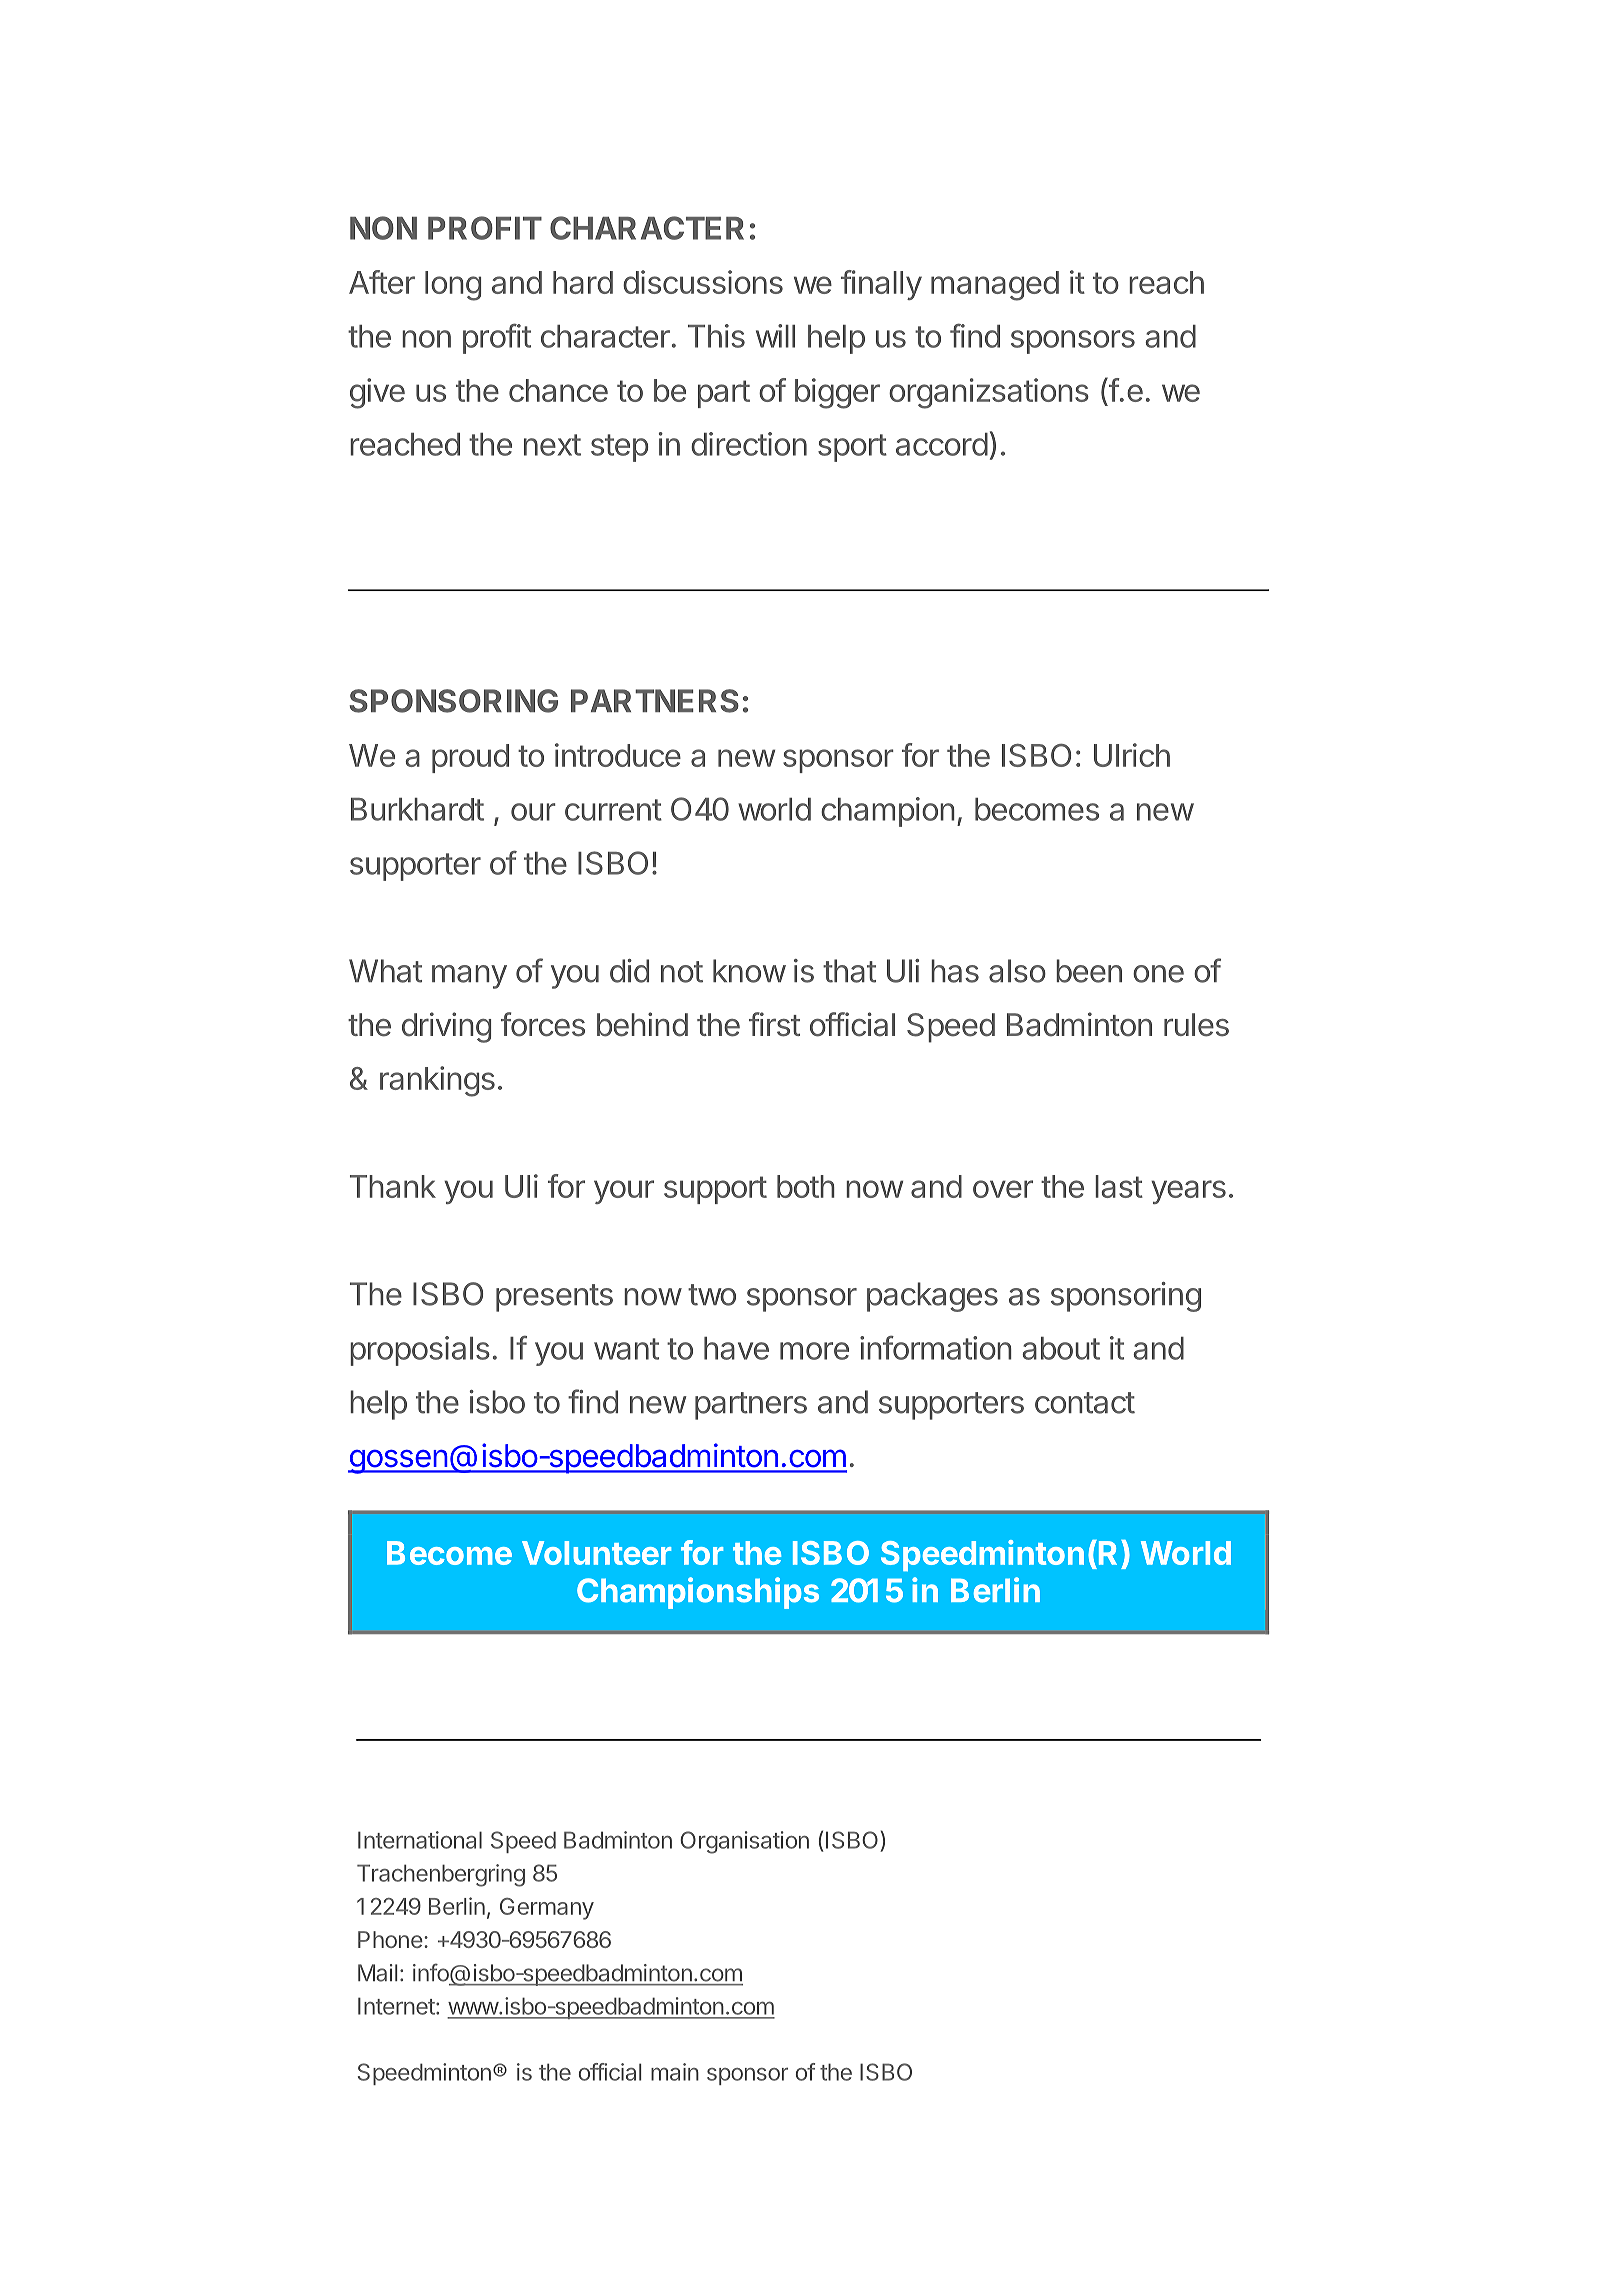  Describe the element at coordinates (1085, 1403) in the document. I see `contact` at that location.
